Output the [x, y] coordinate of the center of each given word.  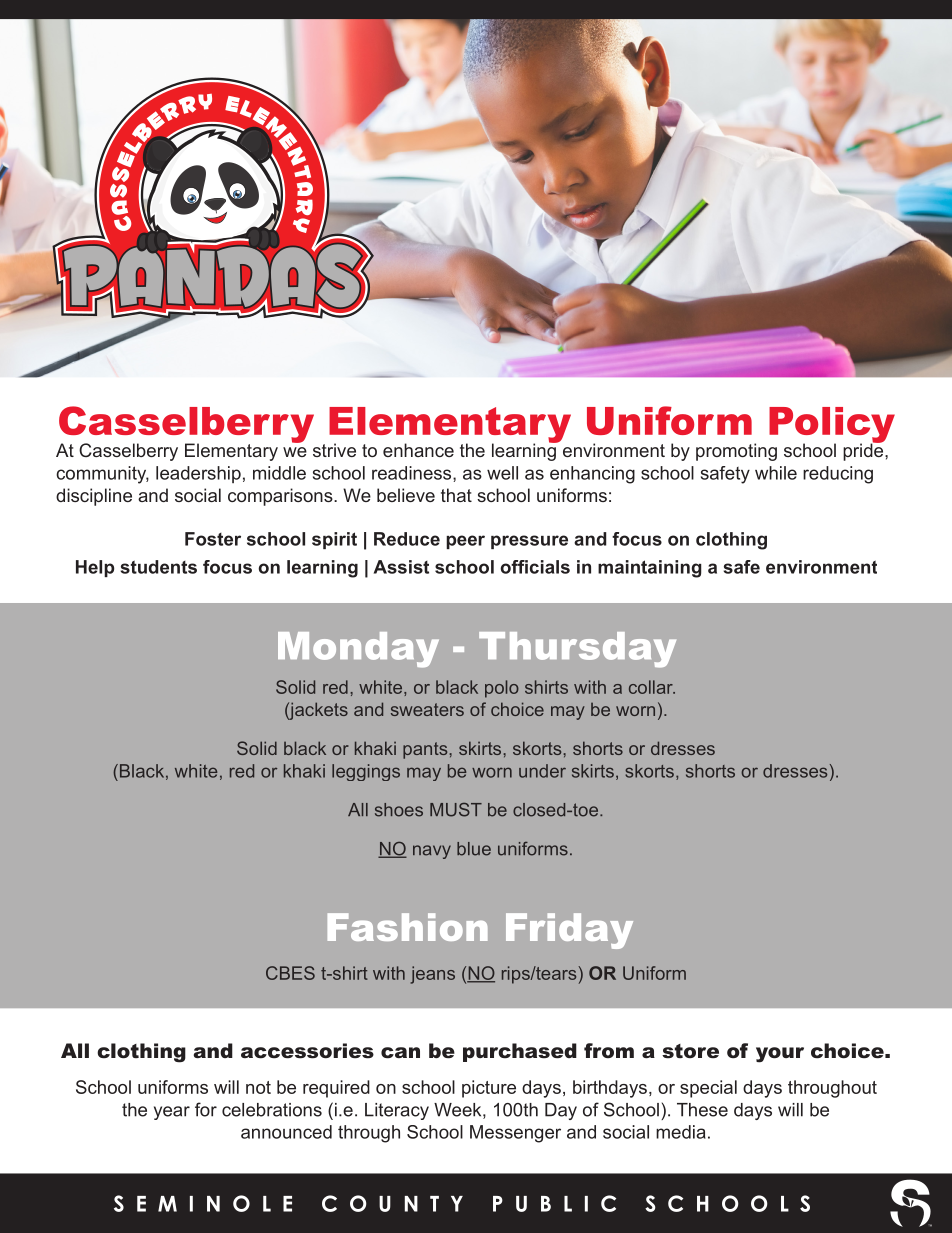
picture [489, 1089]
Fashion [408, 927]
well [502, 473]
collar [652, 687]
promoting [736, 452]
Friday [569, 931]
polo [502, 689]
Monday [358, 650]
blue [474, 849]
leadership [198, 474]
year [172, 1113]
